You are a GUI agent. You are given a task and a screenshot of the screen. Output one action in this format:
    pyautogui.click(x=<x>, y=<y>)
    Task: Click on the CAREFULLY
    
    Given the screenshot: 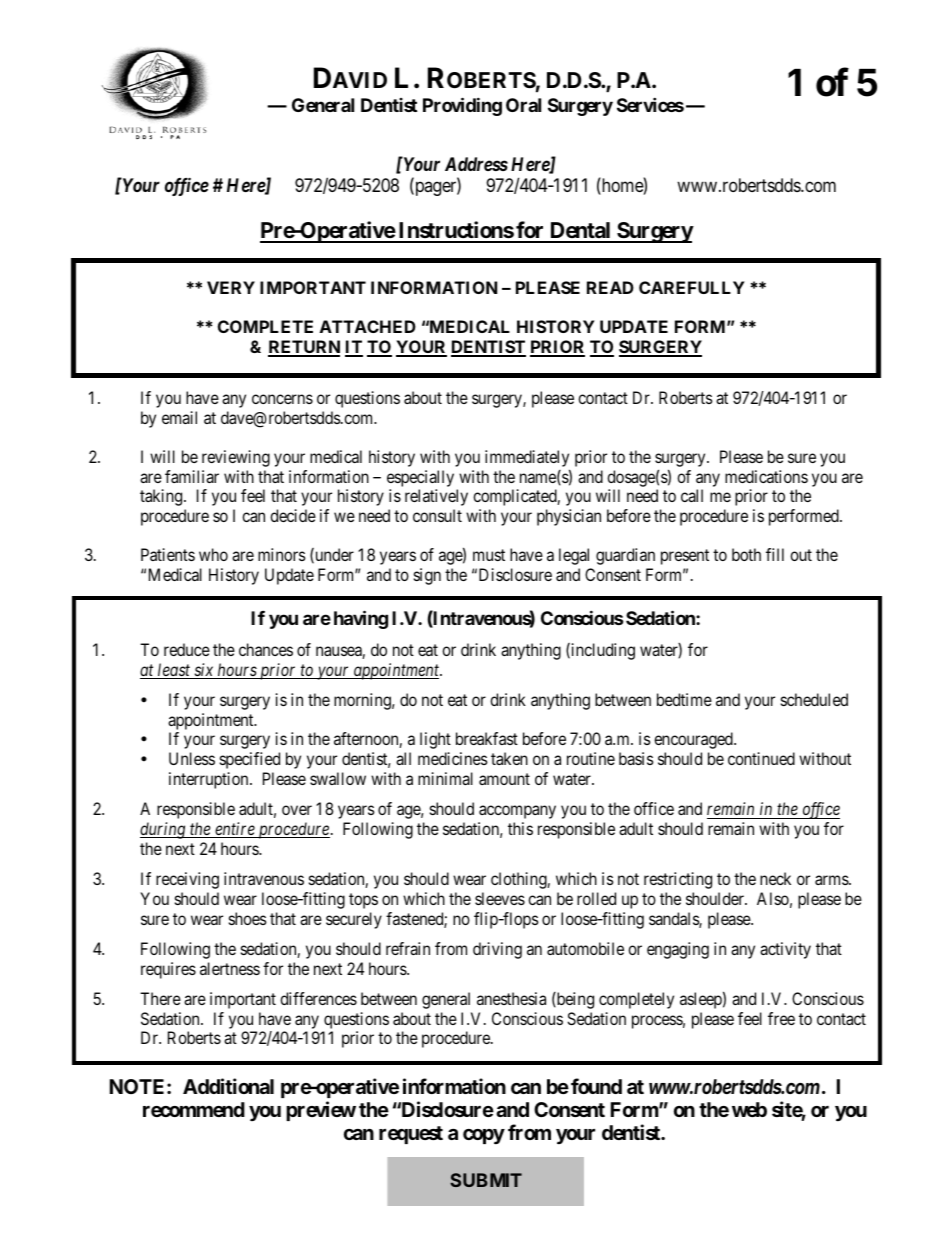 What is the action you would take?
    pyautogui.click(x=692, y=287)
